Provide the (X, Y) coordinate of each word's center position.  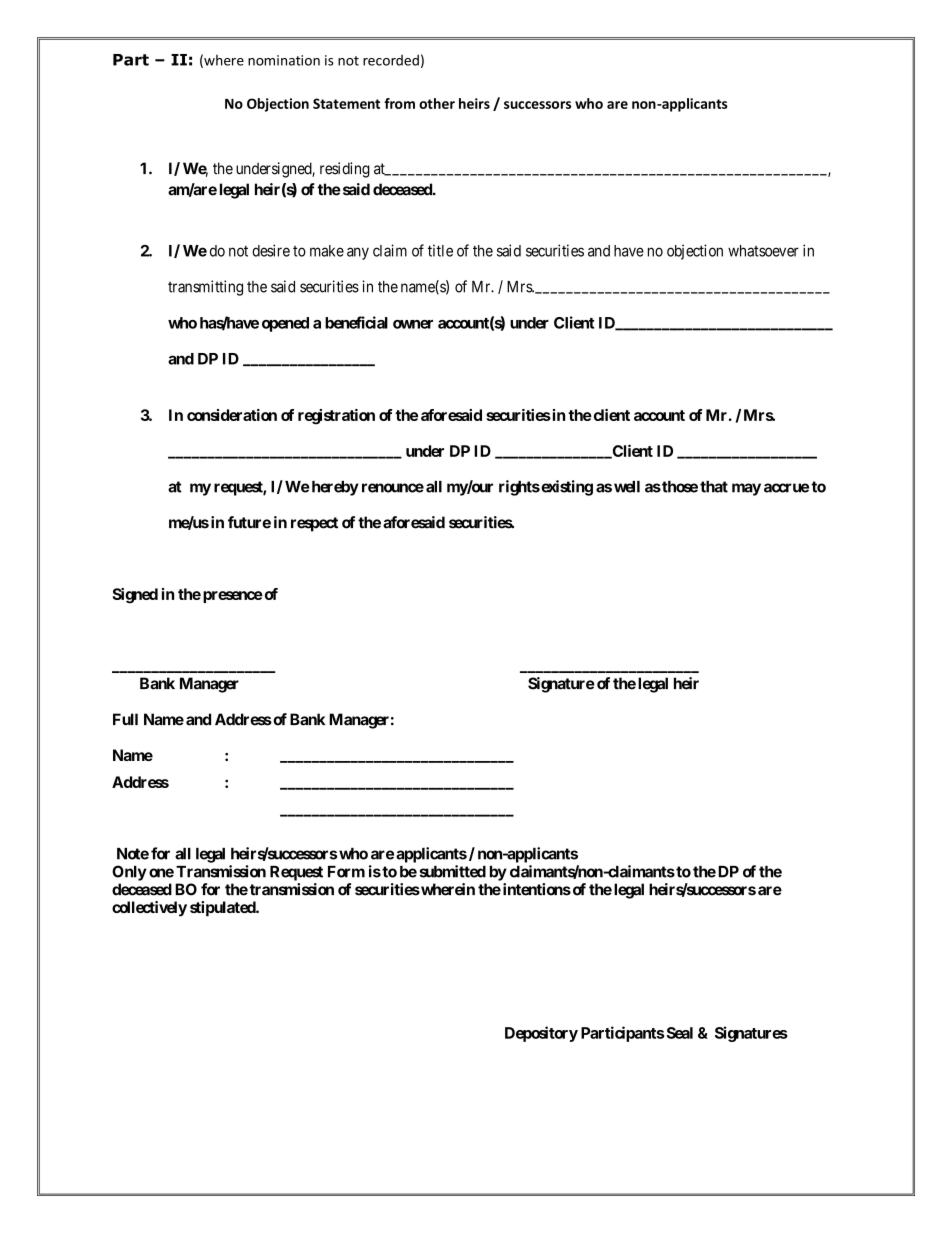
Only (129, 873)
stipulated (223, 909)
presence (233, 597)
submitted (453, 871)
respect (314, 524)
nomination (284, 60)
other (437, 103)
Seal (680, 1033)
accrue (786, 488)
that (714, 487)
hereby (334, 488)
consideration (232, 415)
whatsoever (763, 251)
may (746, 489)
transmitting (205, 288)
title (440, 250)
